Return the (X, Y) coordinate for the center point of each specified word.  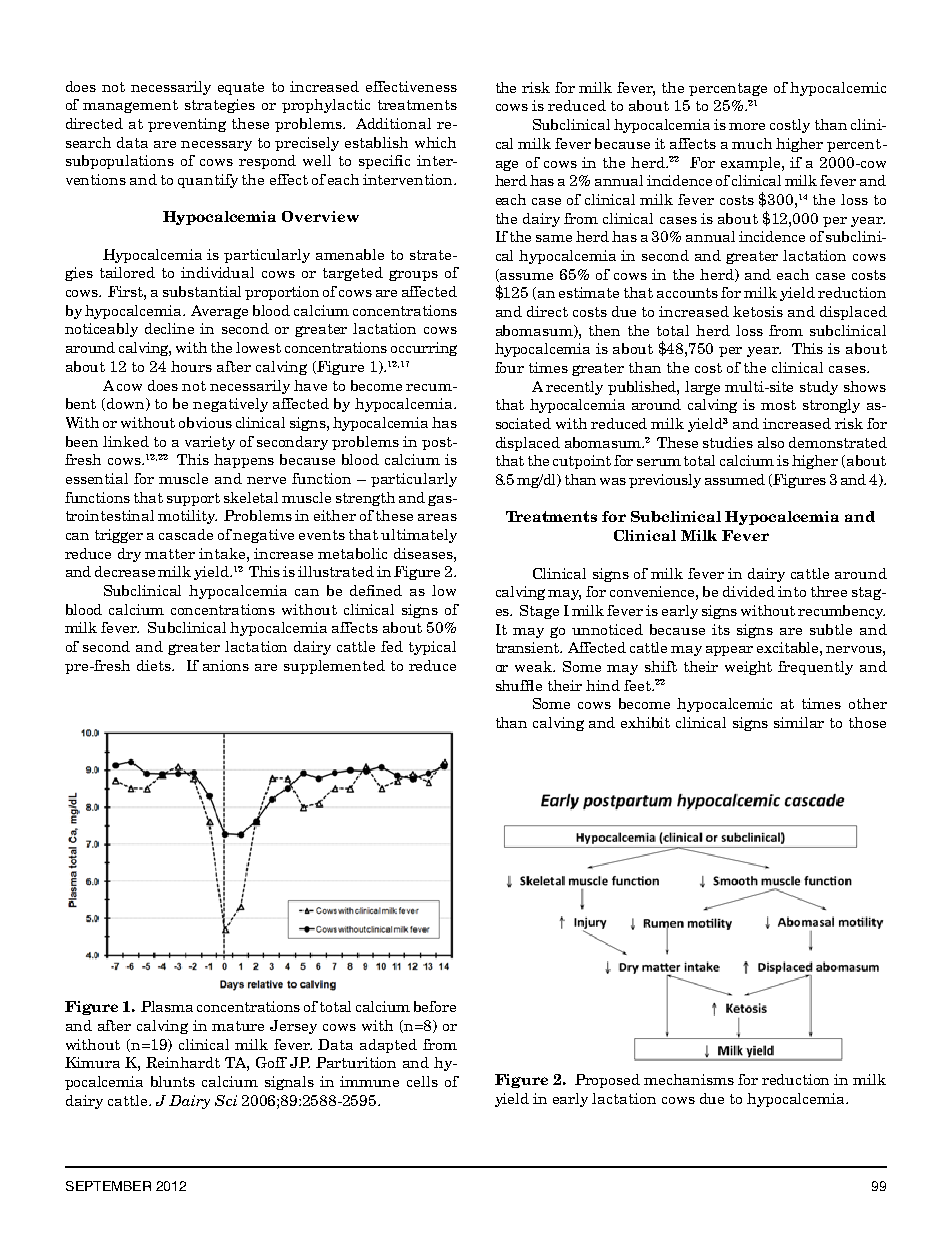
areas (437, 517)
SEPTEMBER (108, 1186)
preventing (187, 125)
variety (210, 443)
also (771, 442)
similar (799, 722)
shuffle (519, 685)
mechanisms (689, 1079)
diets (155, 665)
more (747, 126)
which (435, 142)
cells (422, 1081)
